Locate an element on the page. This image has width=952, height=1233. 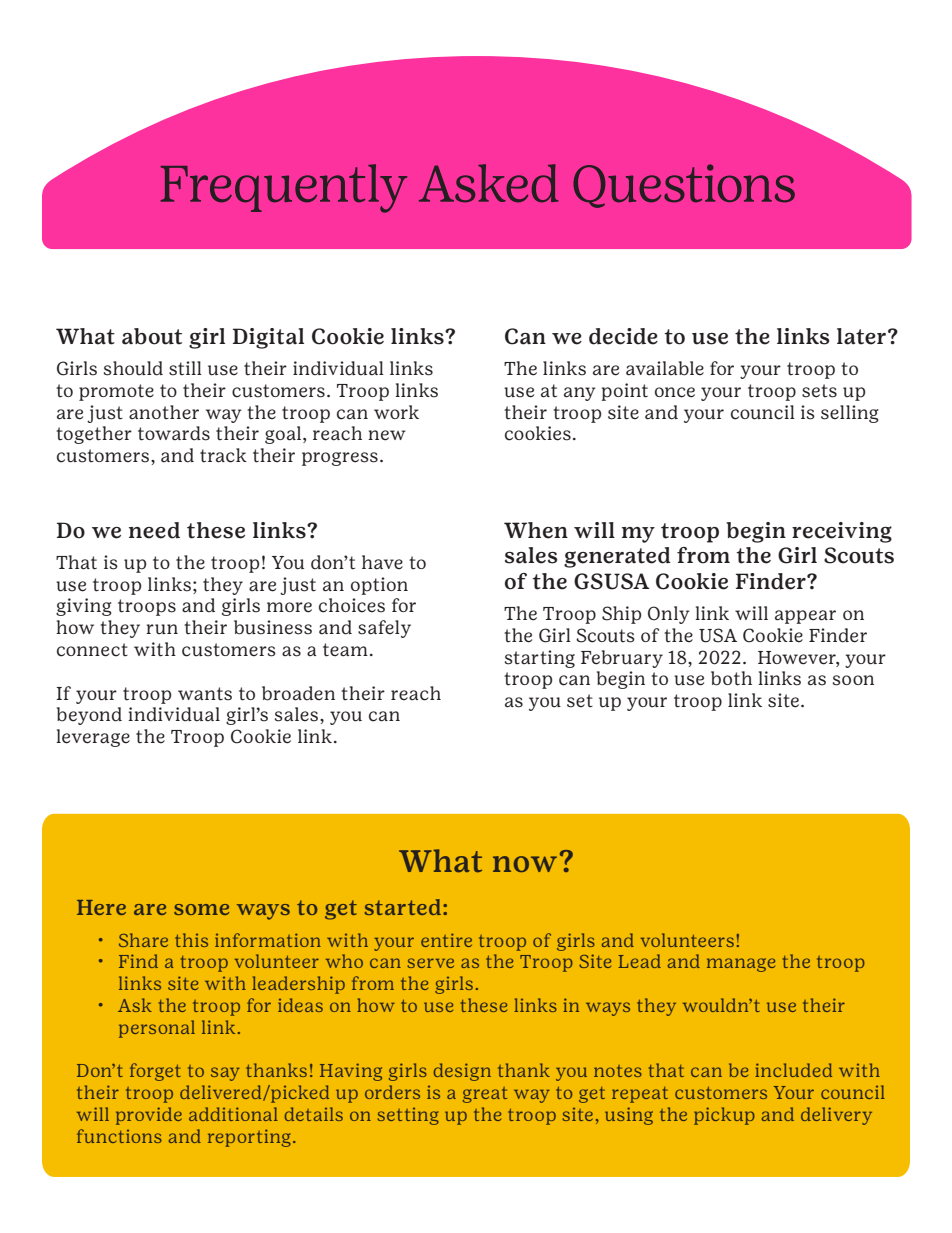
leverage is located at coordinates (93, 738).
